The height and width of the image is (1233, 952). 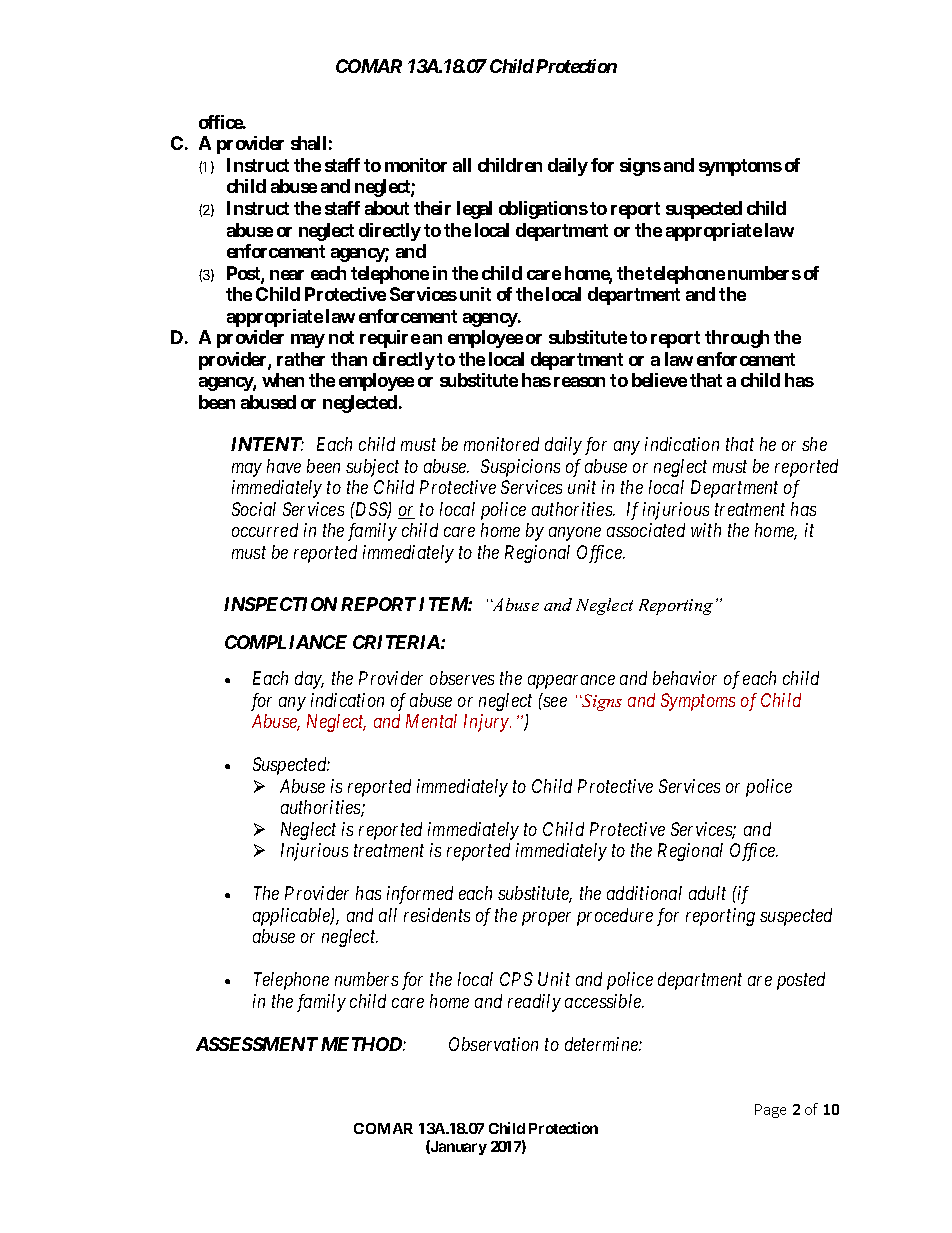 I want to click on when, so click(x=283, y=380).
